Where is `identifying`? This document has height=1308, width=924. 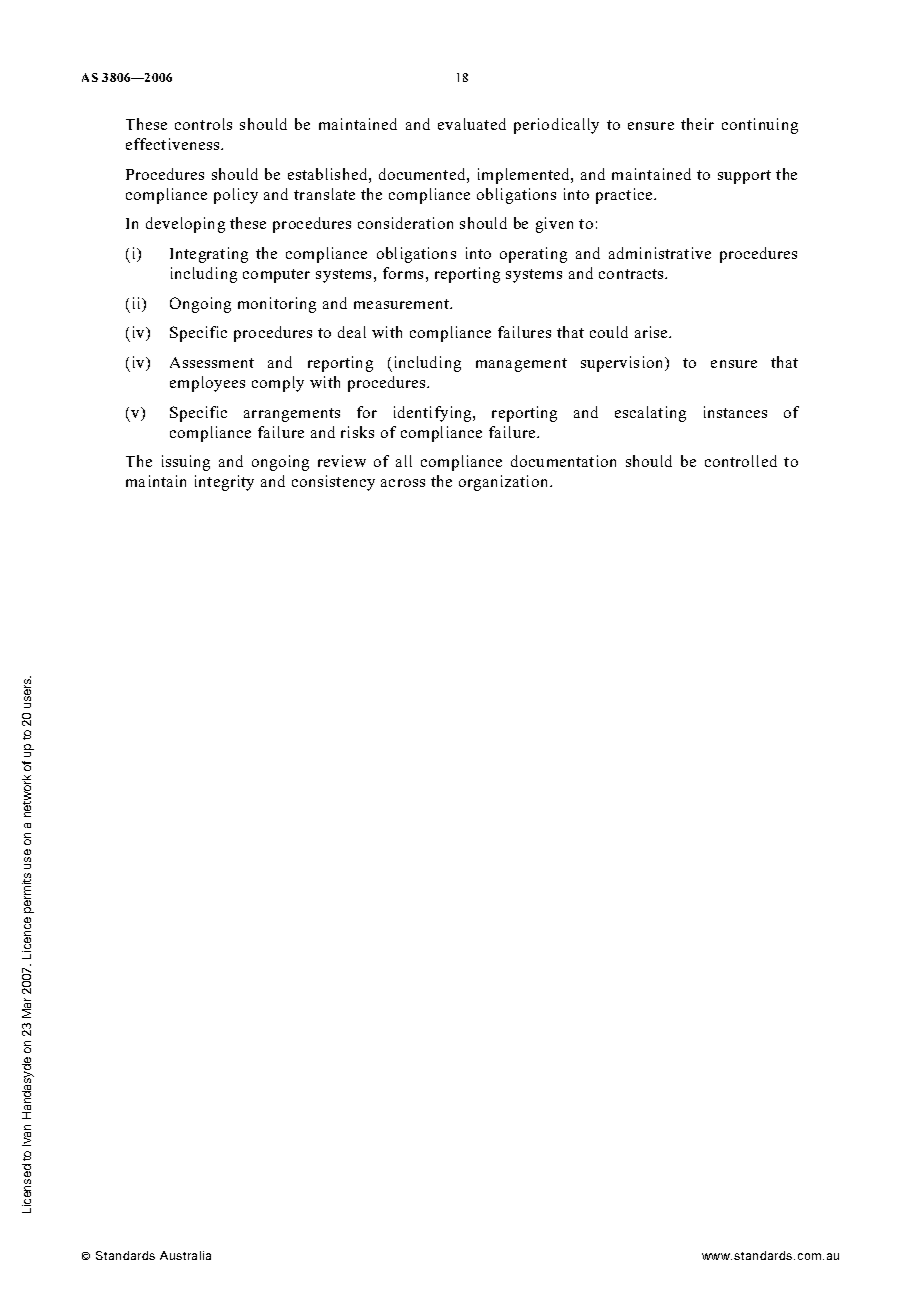 identifying is located at coordinates (434, 414).
